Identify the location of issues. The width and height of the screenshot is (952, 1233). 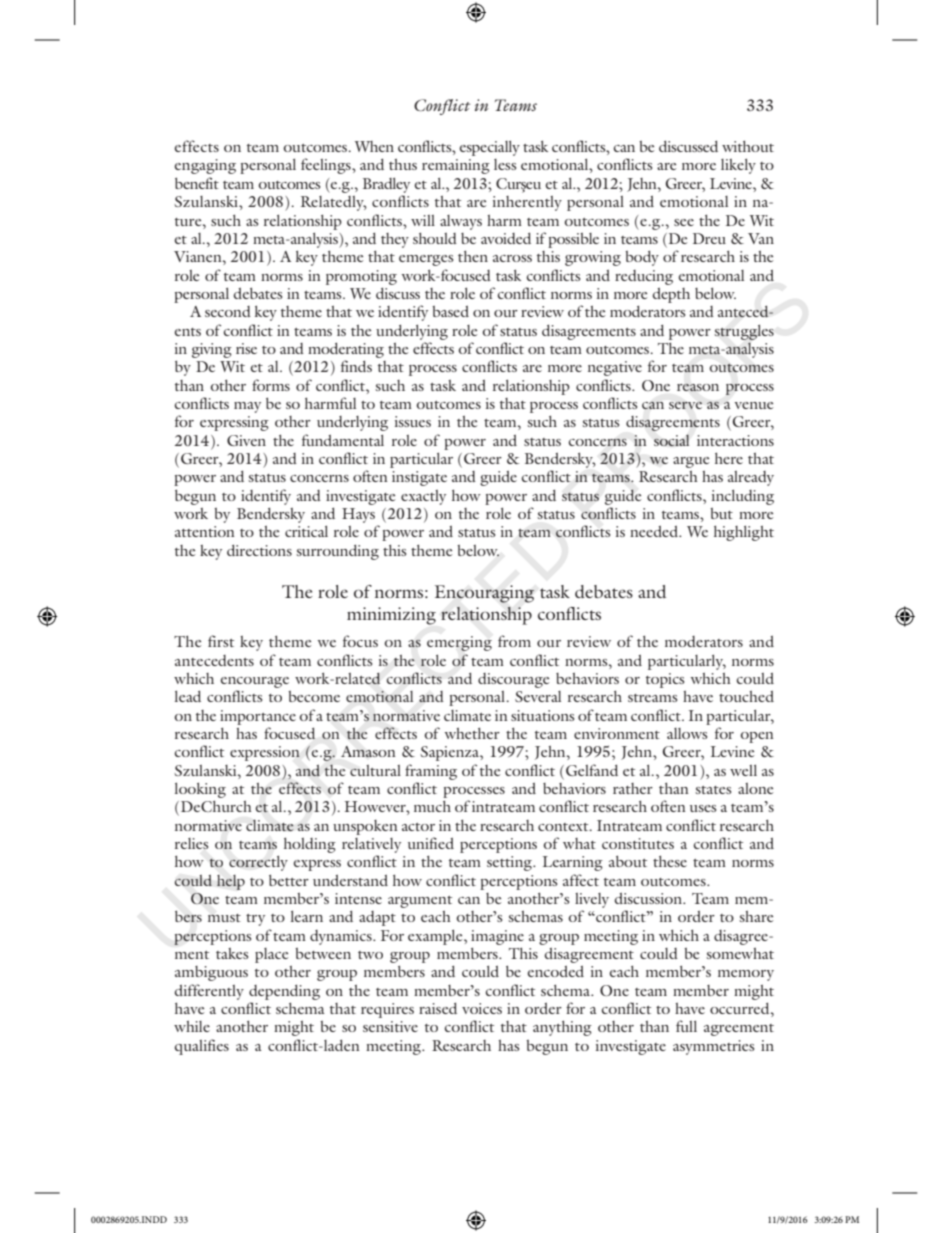
(413, 421).
